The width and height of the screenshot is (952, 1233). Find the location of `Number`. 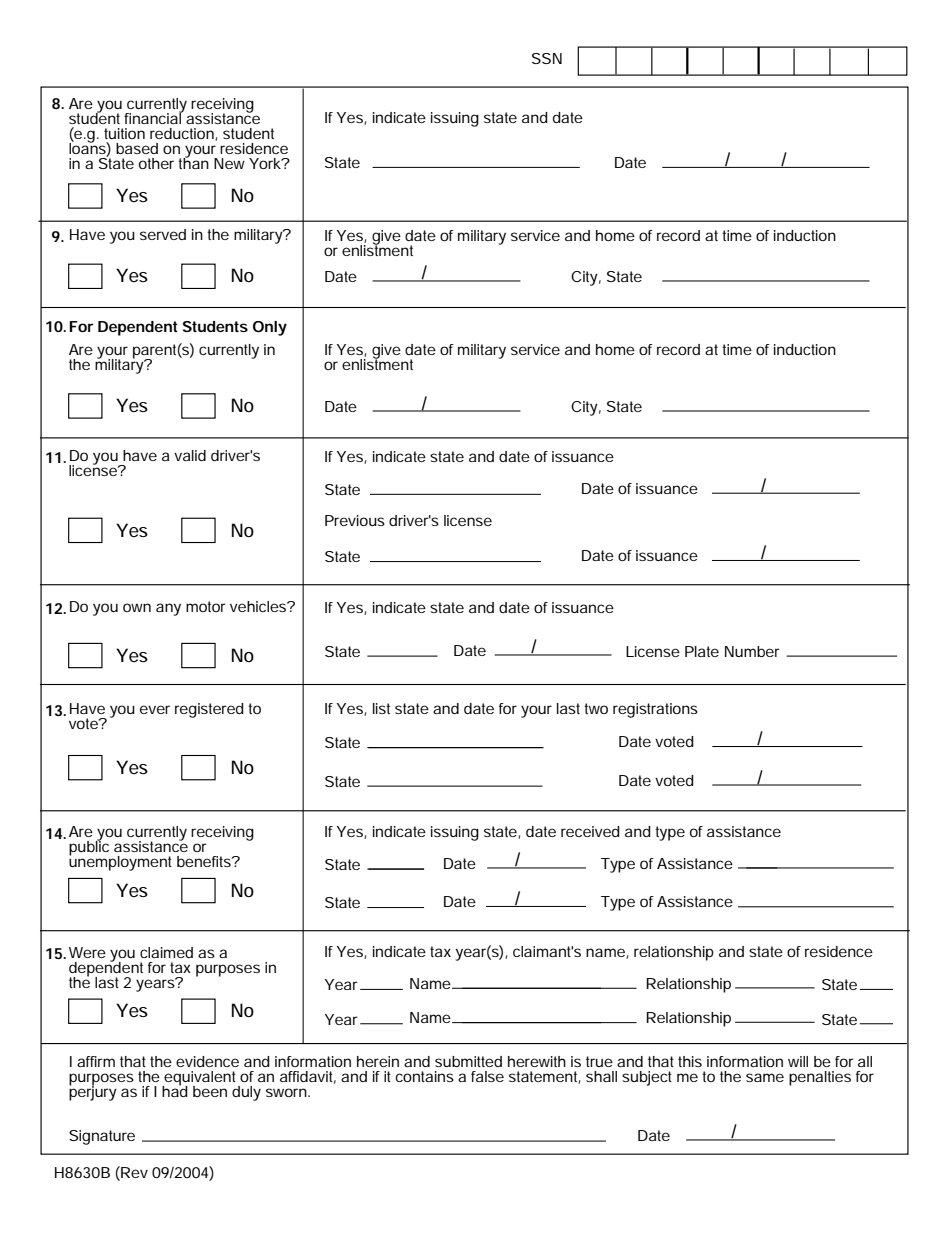

Number is located at coordinates (752, 651).
